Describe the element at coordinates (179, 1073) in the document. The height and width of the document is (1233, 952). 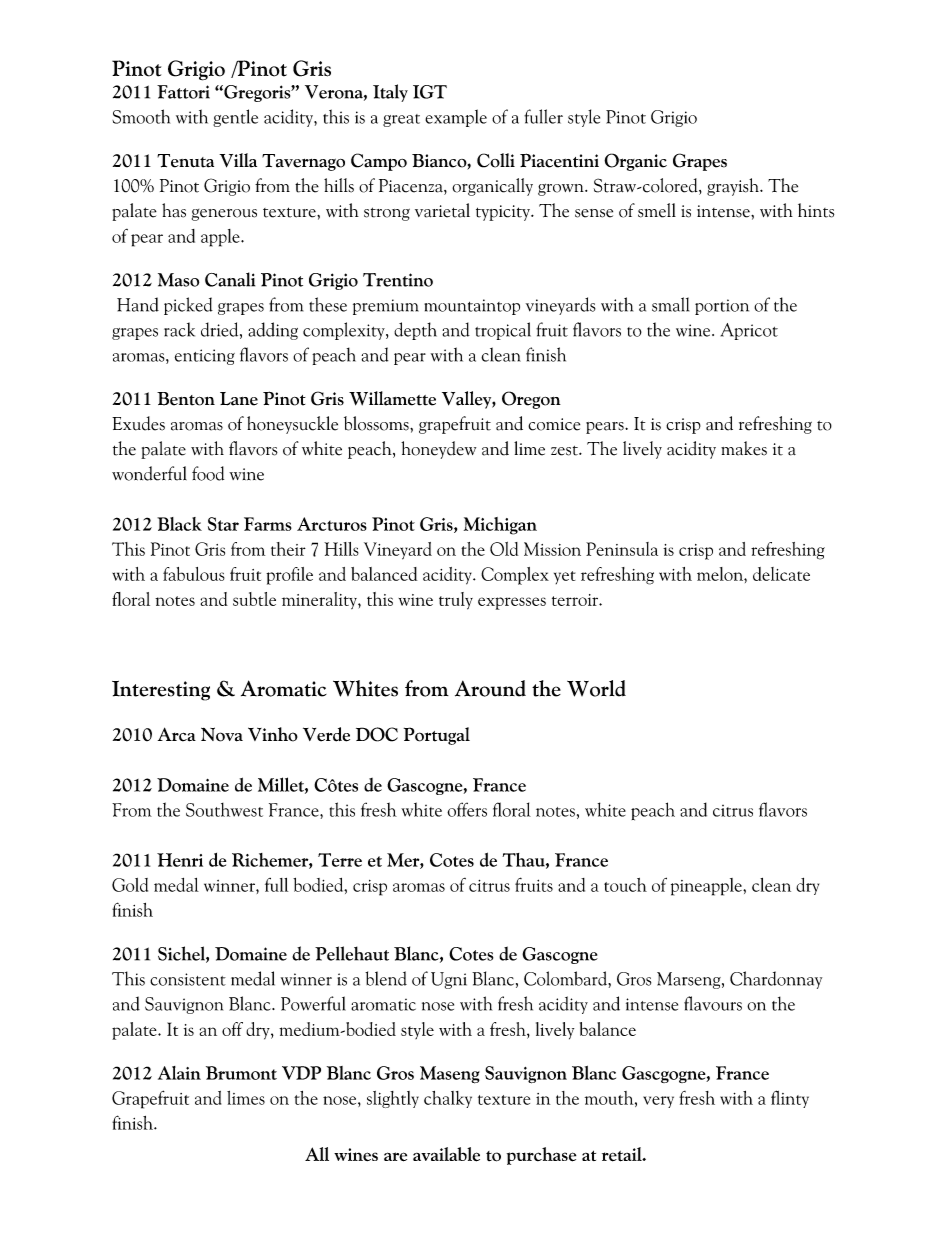
I see `Alain` at that location.
